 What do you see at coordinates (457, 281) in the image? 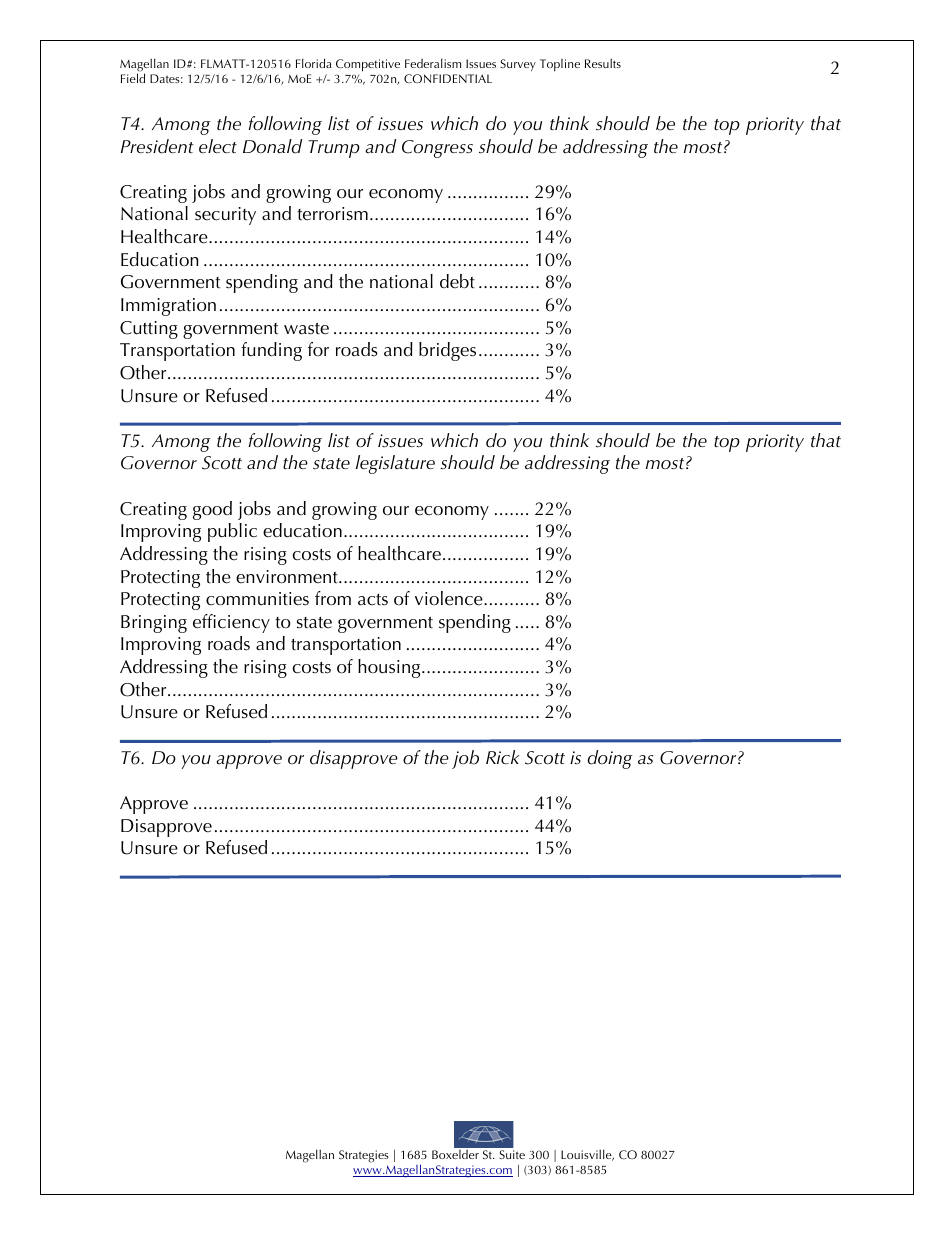
I see `debt` at bounding box center [457, 281].
